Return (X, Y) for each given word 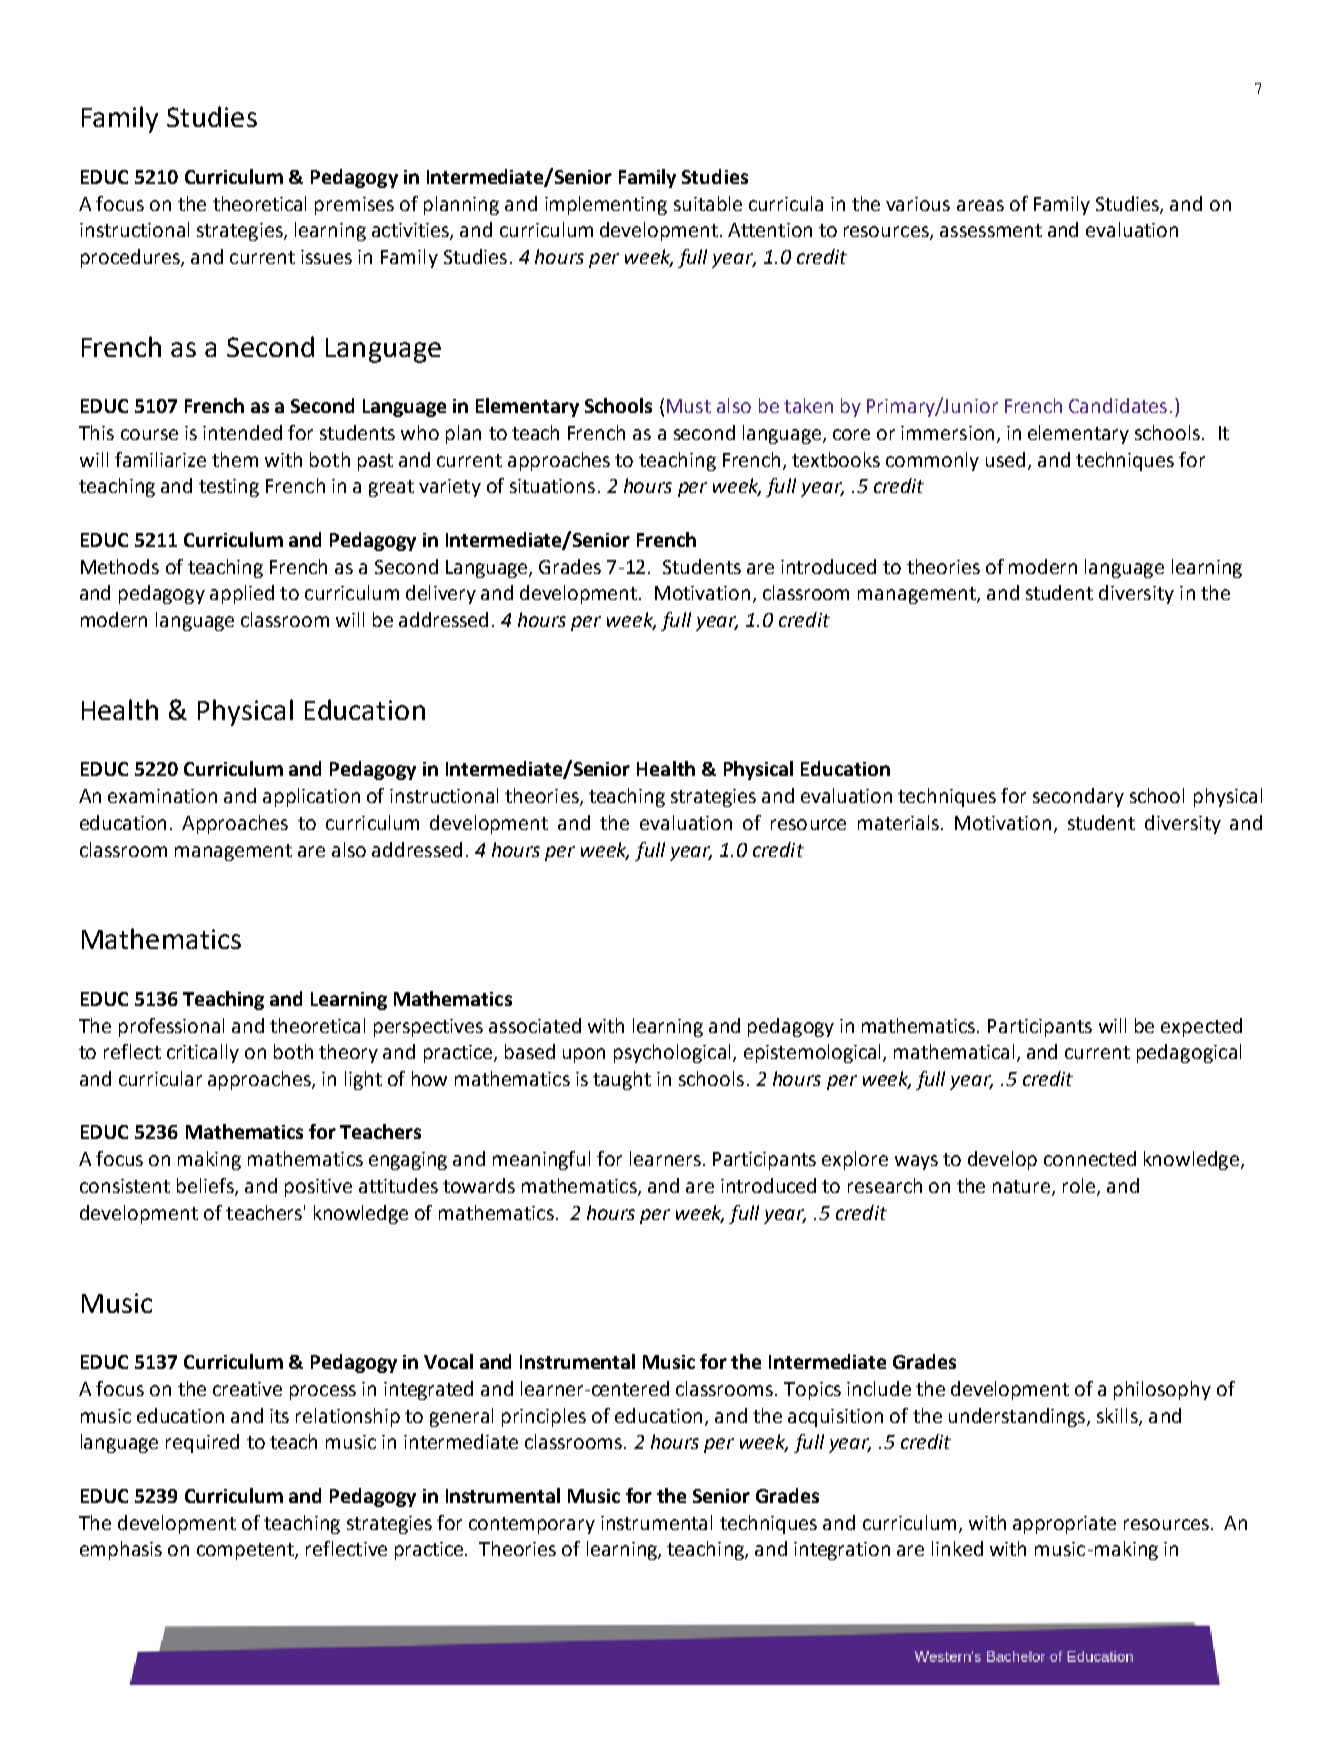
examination (162, 796)
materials (900, 822)
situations (552, 486)
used (1005, 459)
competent (246, 1551)
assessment (991, 230)
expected (1201, 1027)
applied (242, 594)
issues (326, 257)
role (1079, 1185)
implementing (606, 205)
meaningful (541, 1160)
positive (318, 1188)
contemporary (532, 1525)
